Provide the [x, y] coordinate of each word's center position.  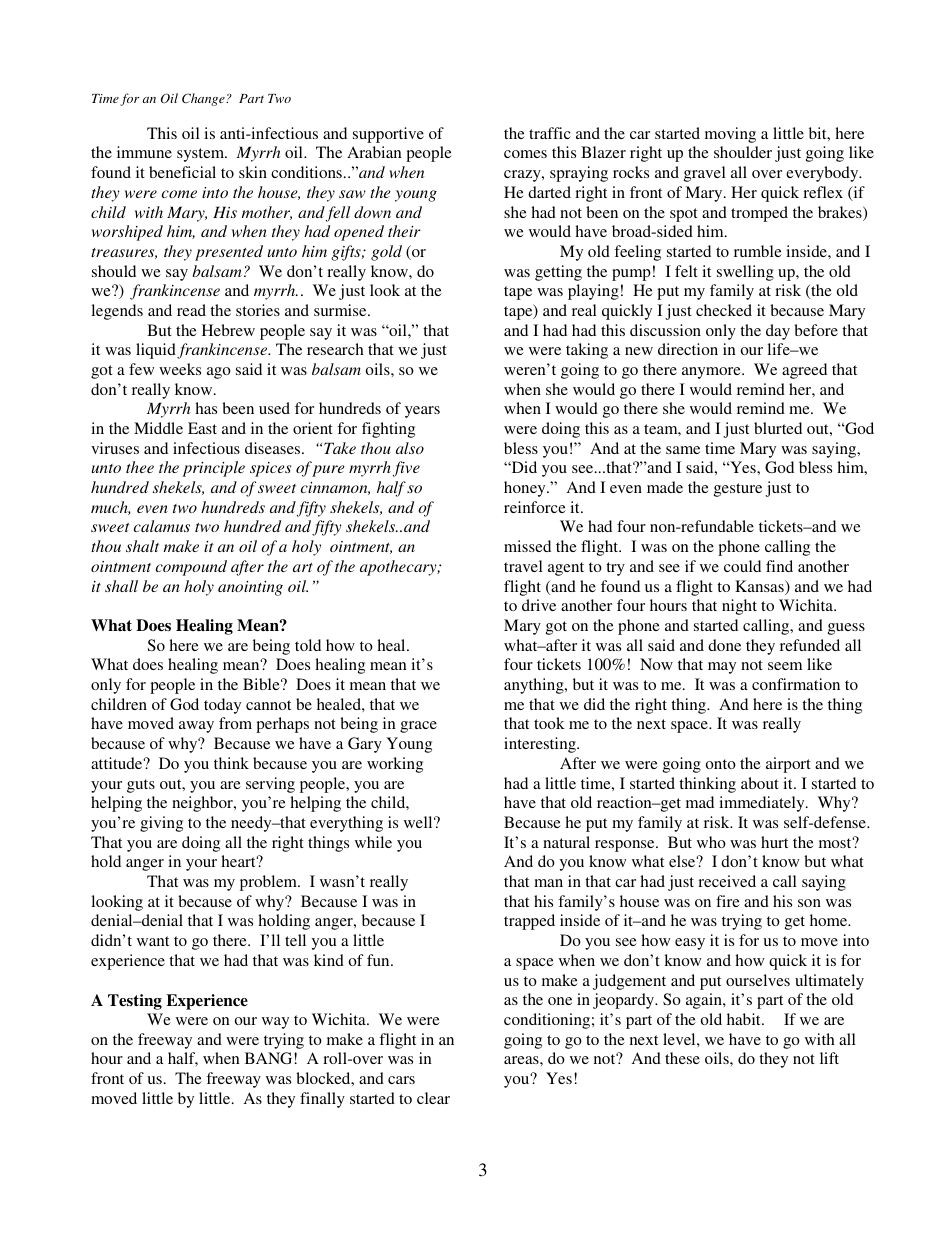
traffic [550, 133]
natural [566, 842]
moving [730, 135]
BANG [270, 1058]
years [422, 412]
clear [433, 1098]
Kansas [760, 587]
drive [539, 605]
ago [219, 373]
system [202, 155]
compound [191, 568]
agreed [804, 371]
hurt [774, 842]
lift [829, 1058]
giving [161, 824]
